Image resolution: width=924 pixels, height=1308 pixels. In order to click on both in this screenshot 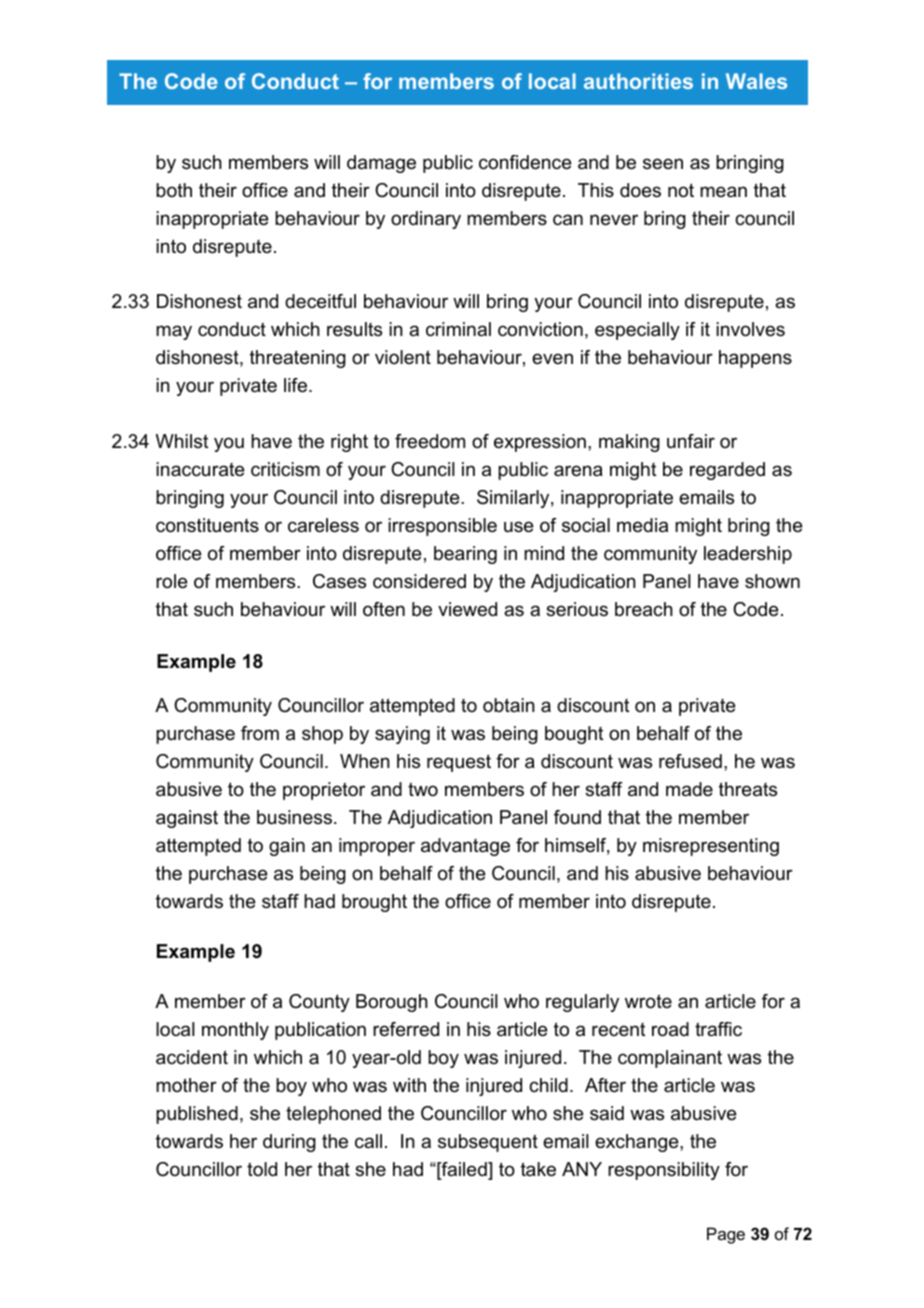, I will do `click(174, 190)`.
